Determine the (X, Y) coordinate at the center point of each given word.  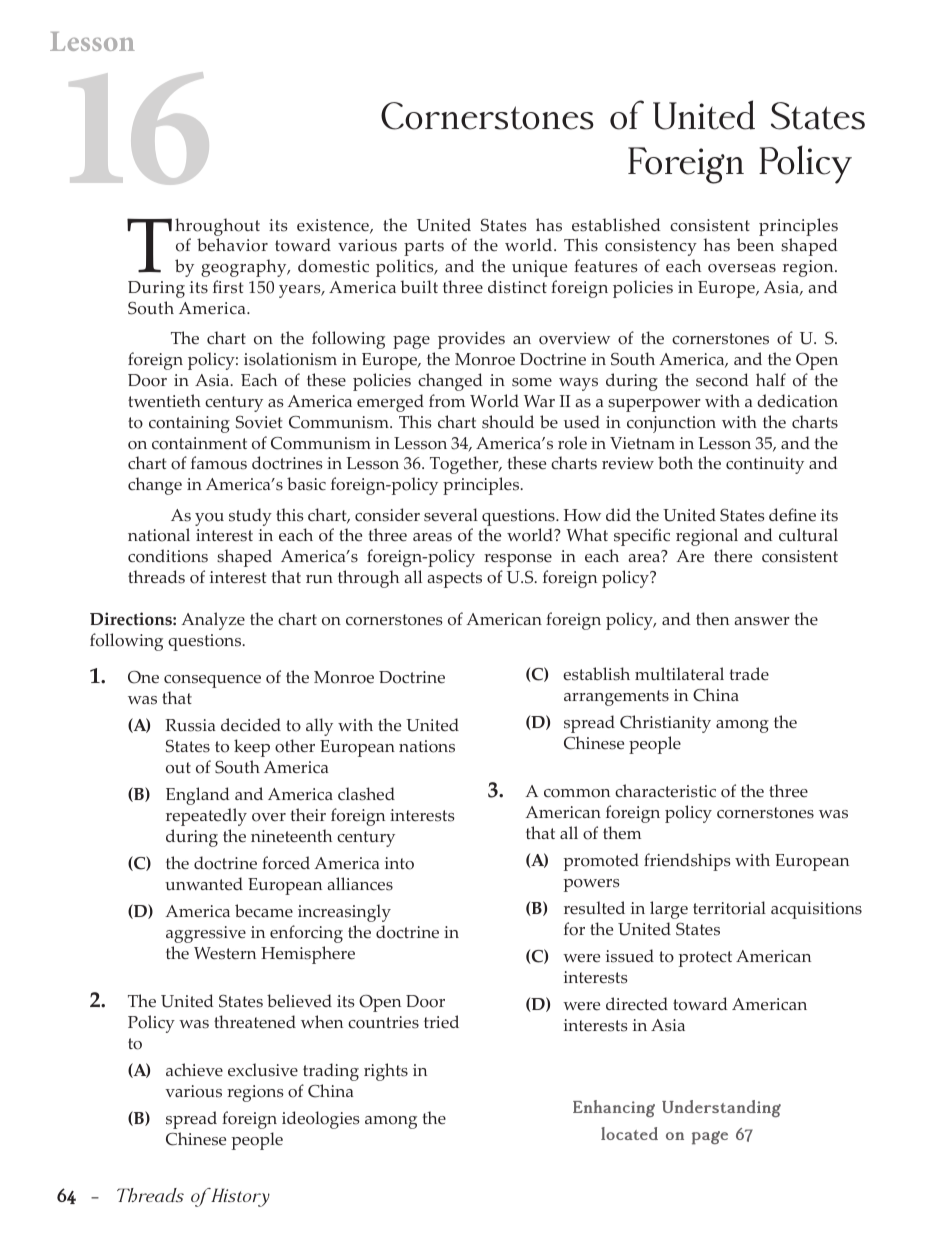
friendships (687, 862)
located (629, 1133)
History (239, 1197)
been (755, 245)
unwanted (204, 884)
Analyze (213, 621)
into (399, 863)
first (228, 287)
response (518, 560)
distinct (517, 287)
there (733, 556)
